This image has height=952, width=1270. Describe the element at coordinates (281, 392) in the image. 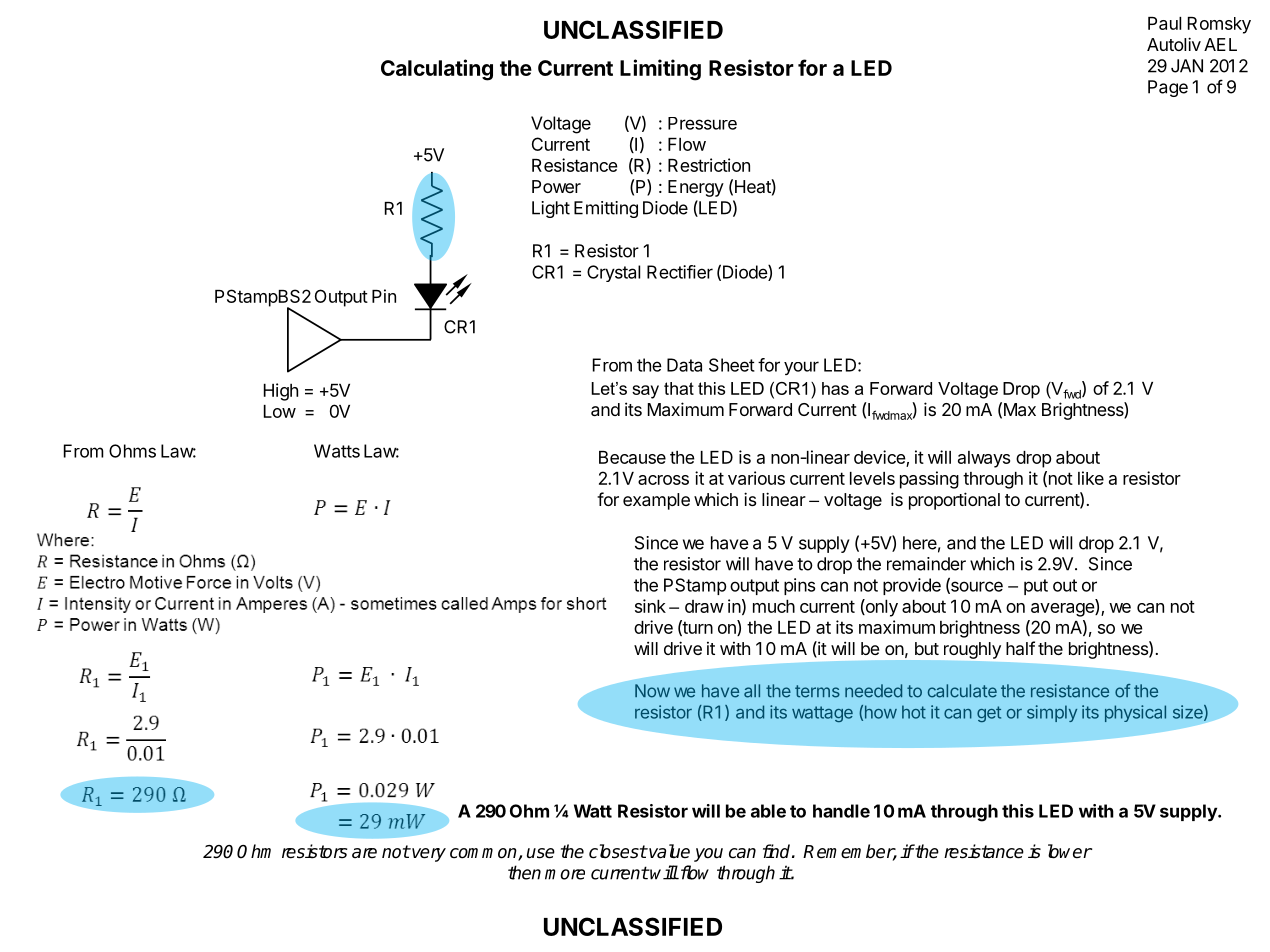

I see `High` at that location.
